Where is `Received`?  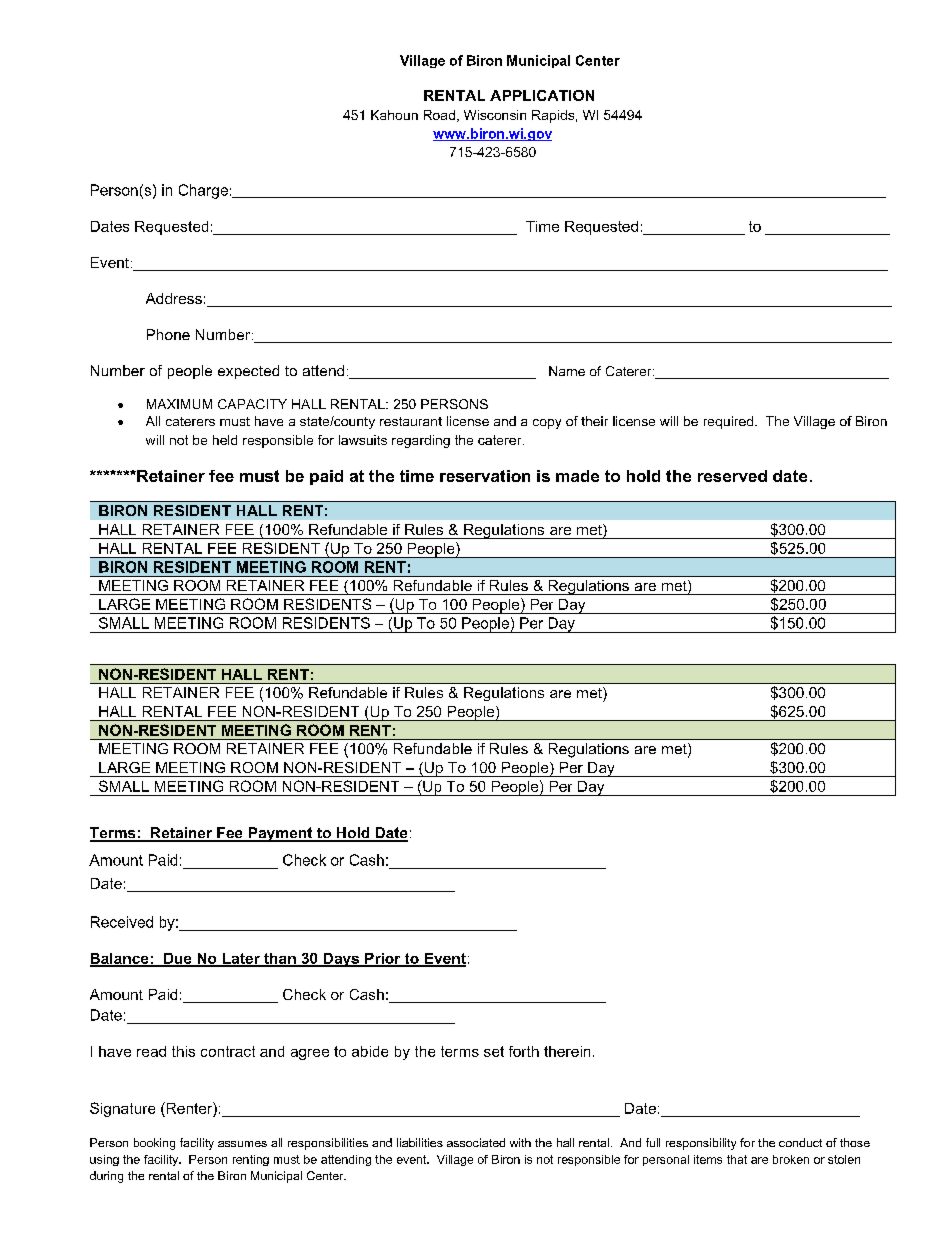 Received is located at coordinates (122, 922).
